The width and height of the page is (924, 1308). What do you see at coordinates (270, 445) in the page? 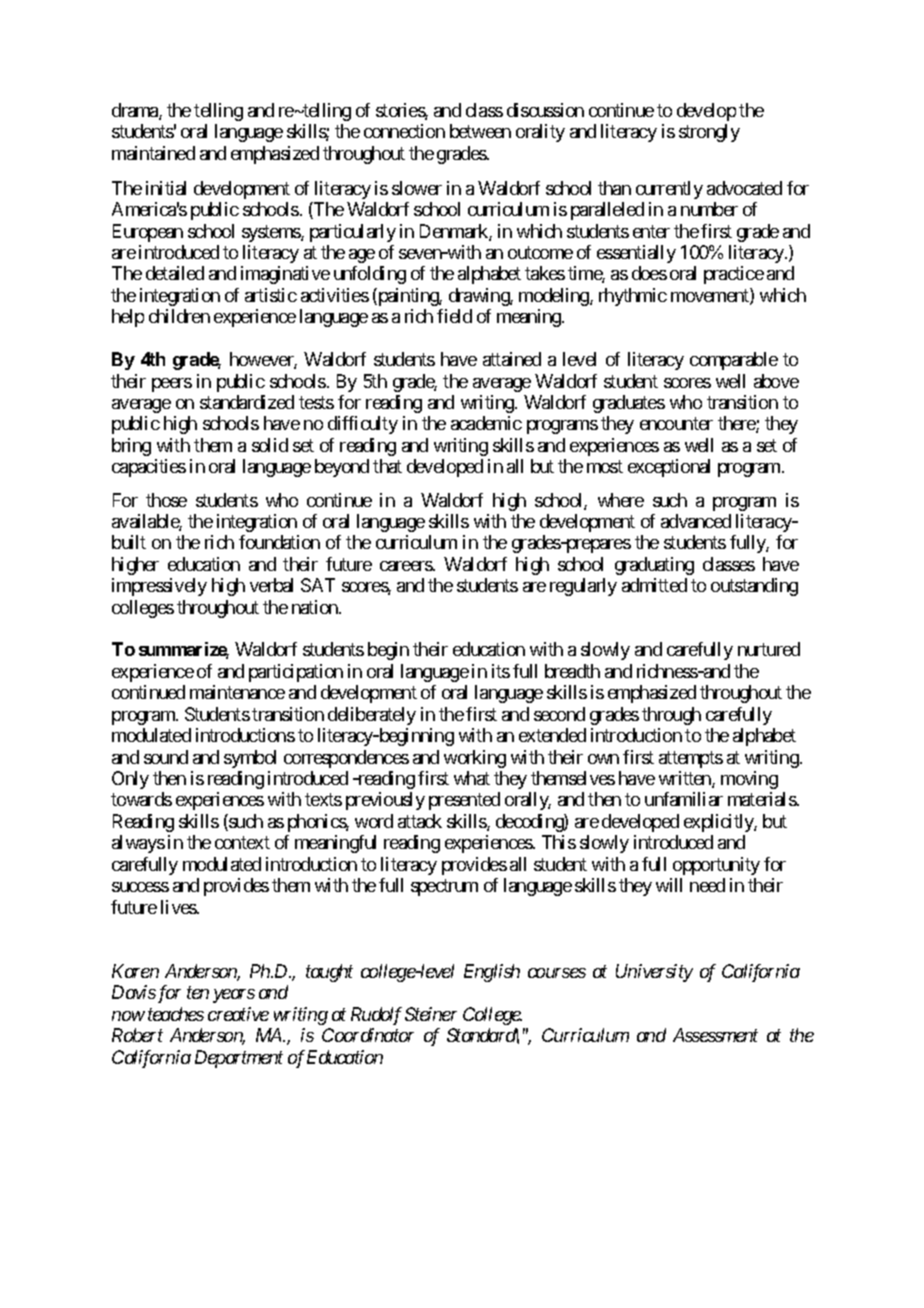
I see `solid` at bounding box center [270, 445].
